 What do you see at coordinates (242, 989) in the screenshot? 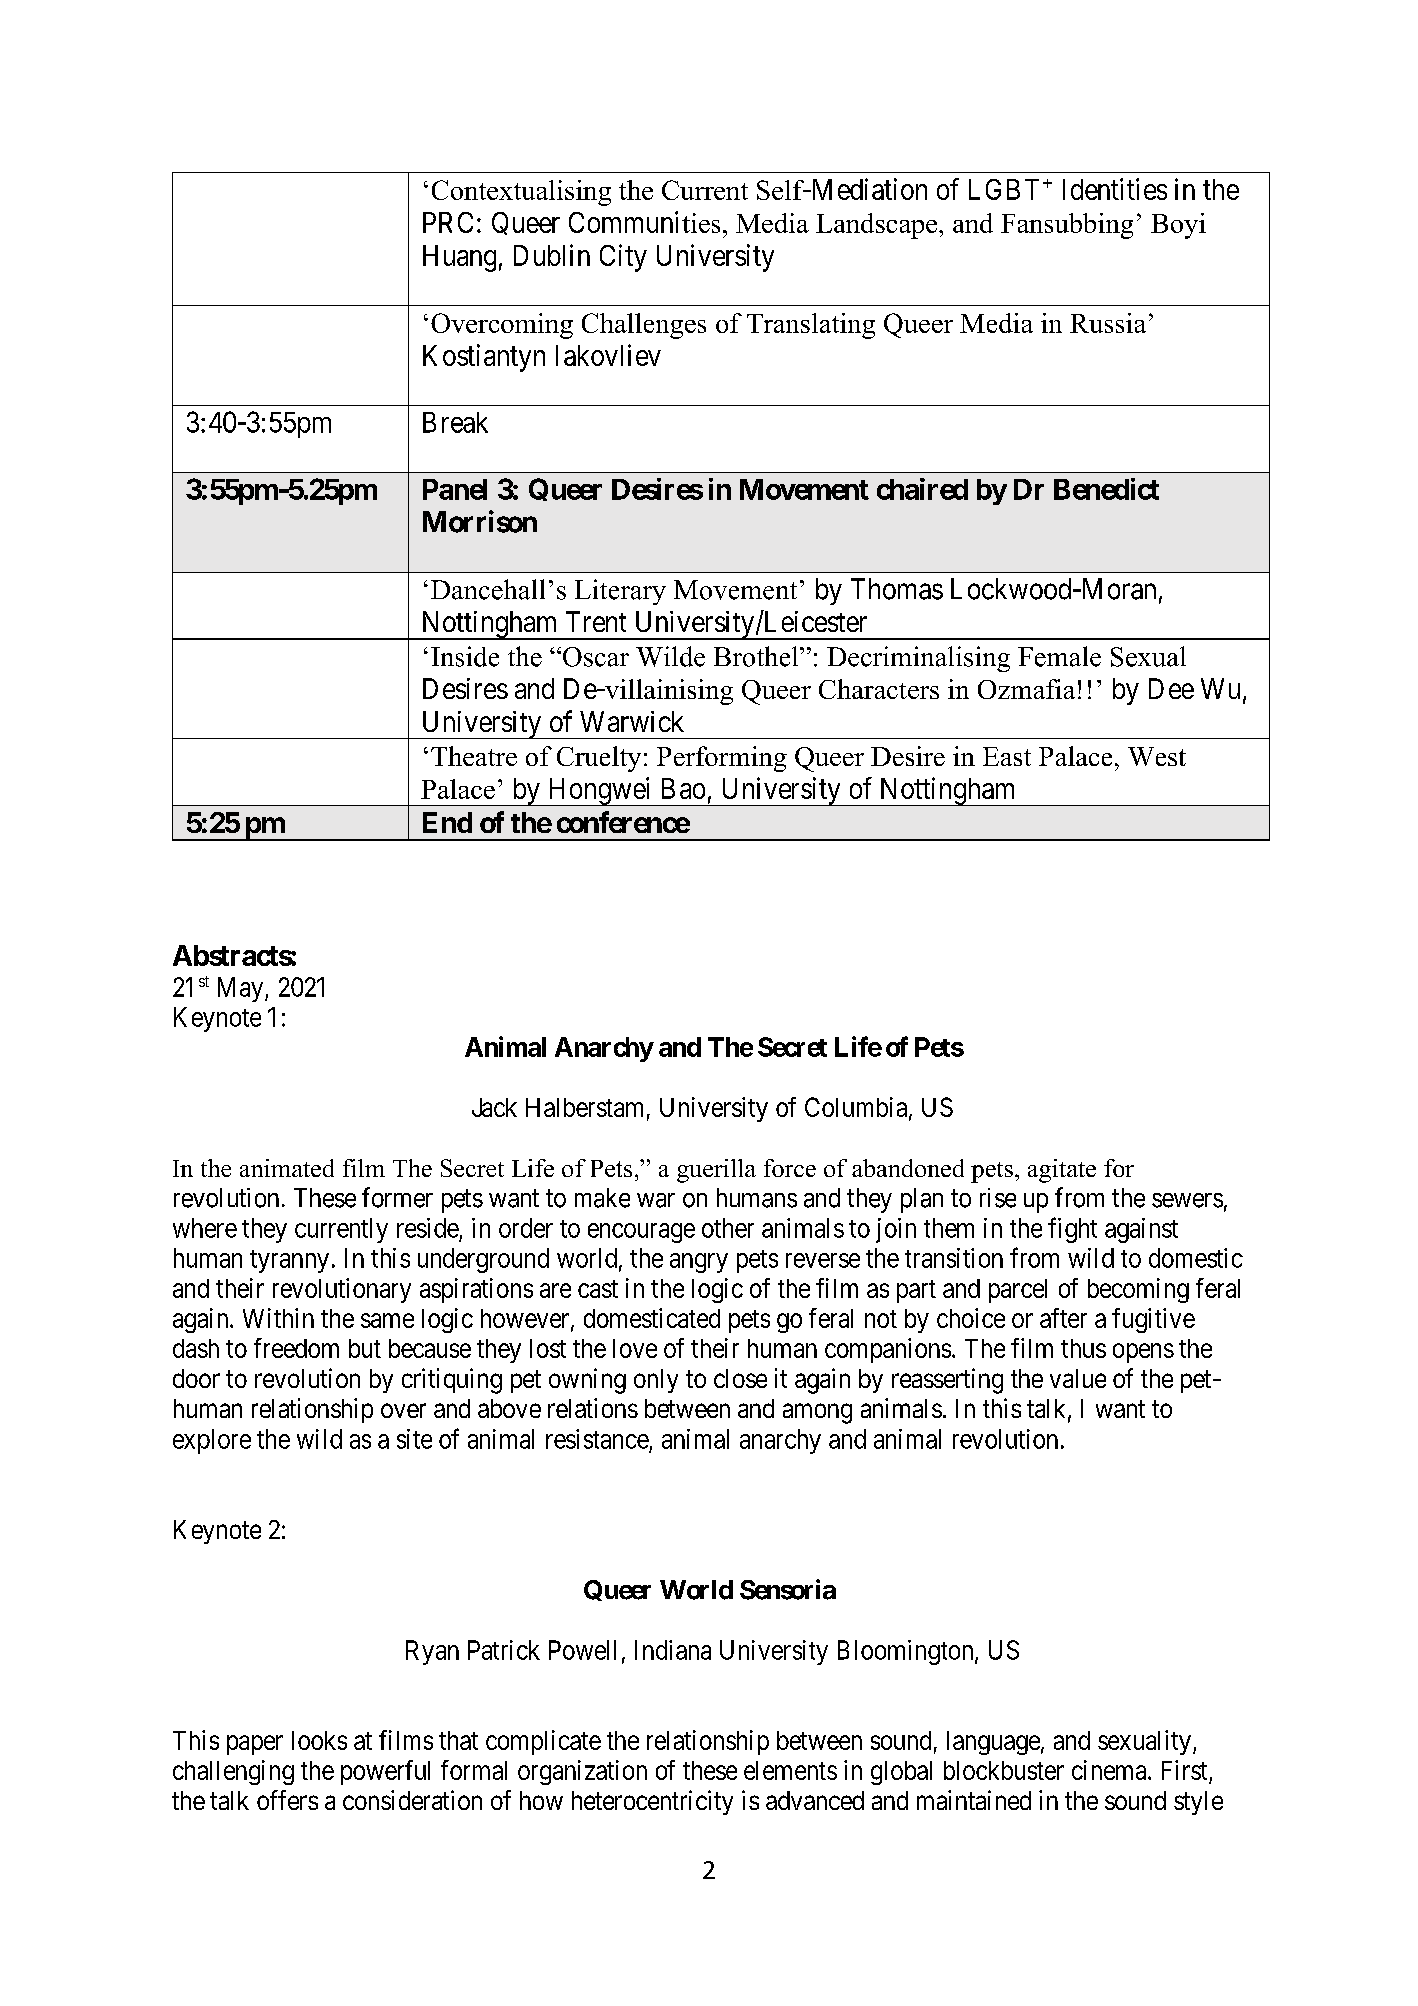
I see `May` at bounding box center [242, 989].
